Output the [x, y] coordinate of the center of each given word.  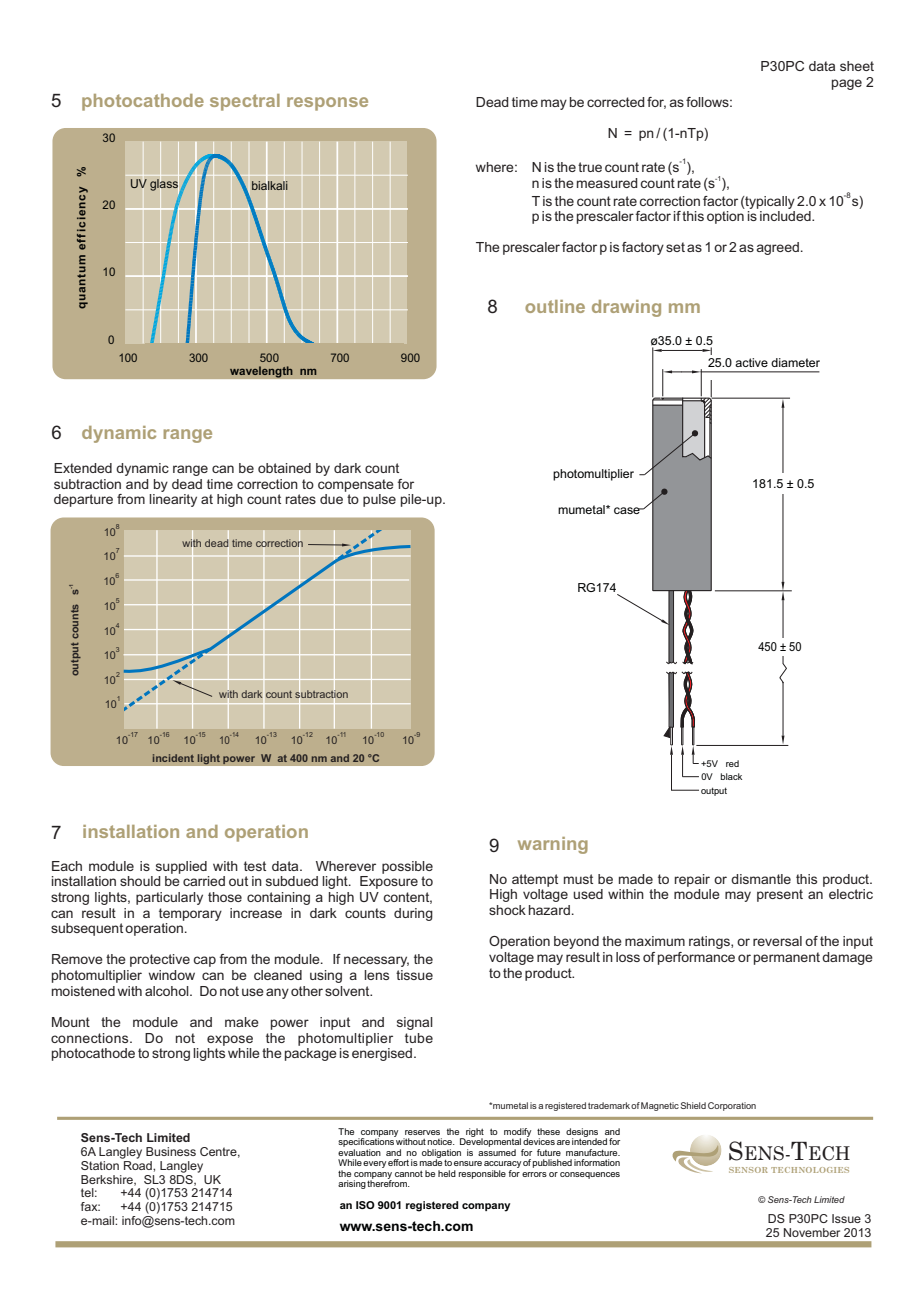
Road [138, 1164]
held [447, 1173]
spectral [245, 102]
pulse [379, 500]
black [731, 776]
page [847, 84]
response [327, 104]
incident [173, 758]
